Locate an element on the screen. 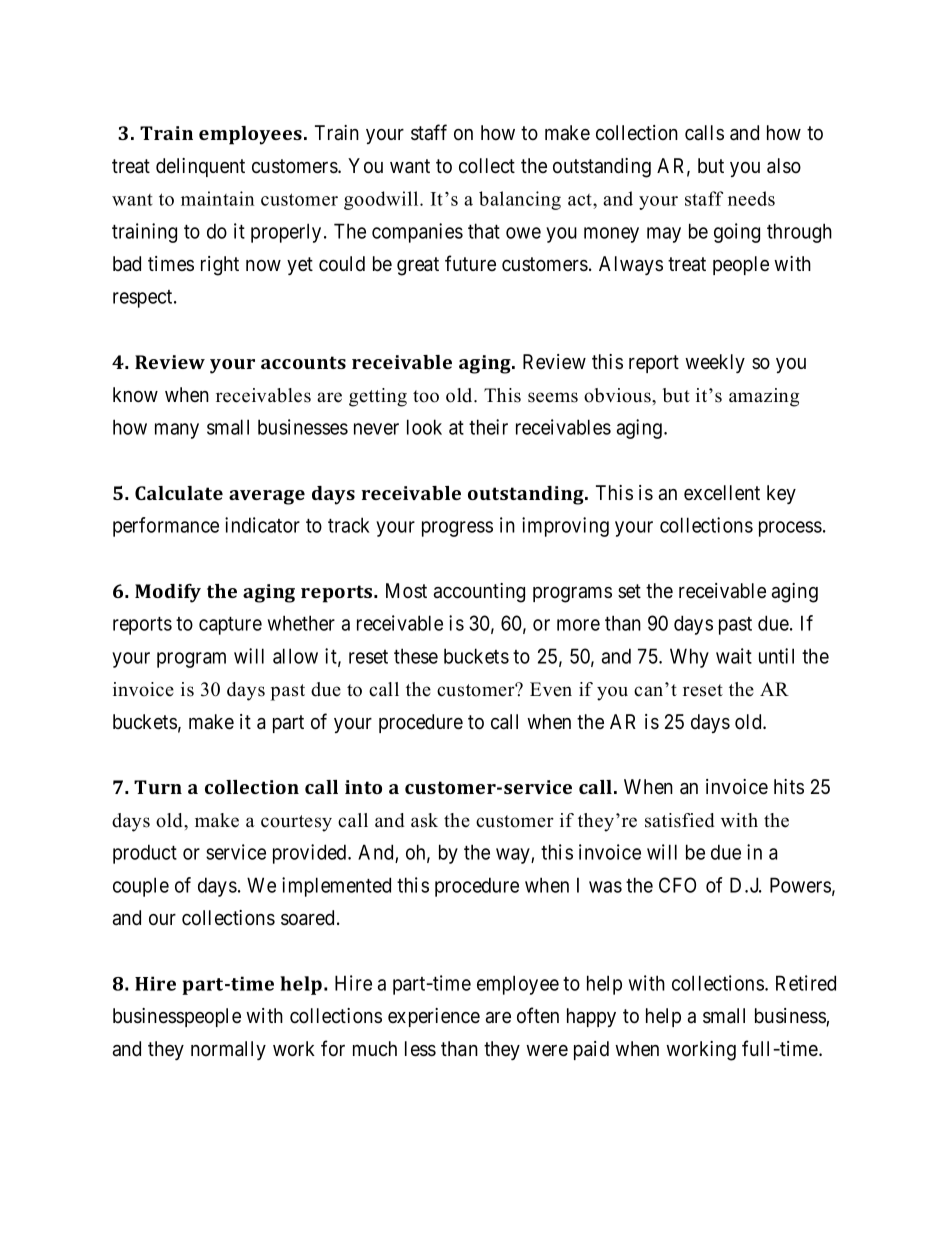 The width and height of the screenshot is (952, 1233). these is located at coordinates (416, 656).
